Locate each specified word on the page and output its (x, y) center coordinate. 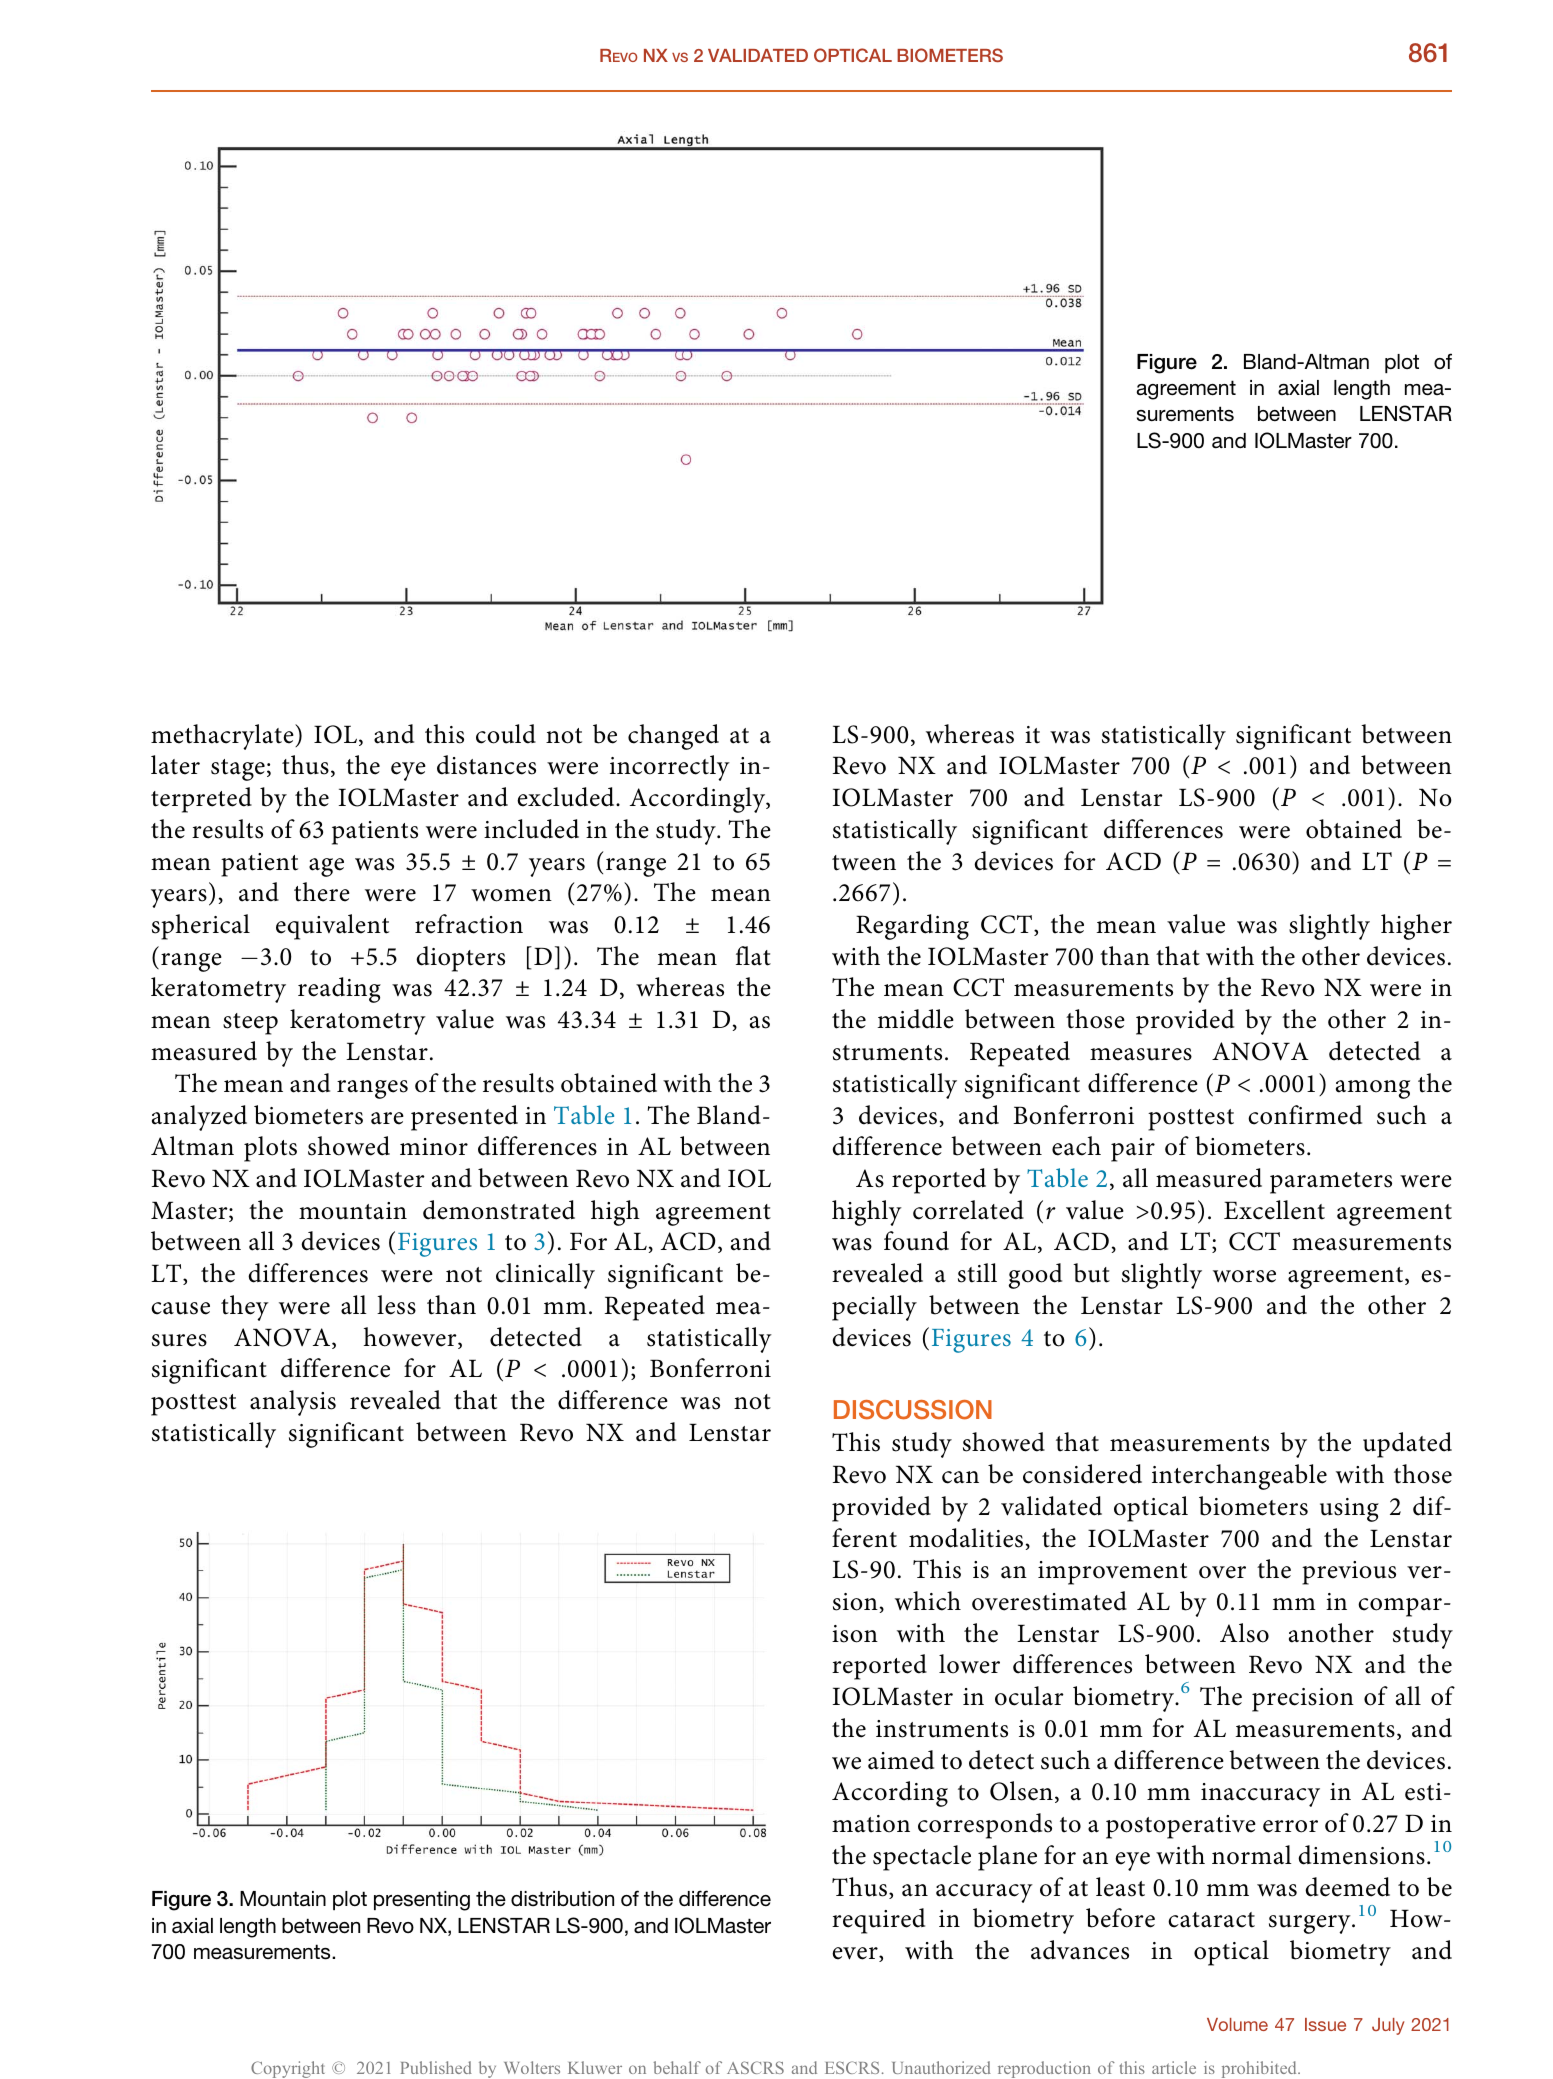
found (916, 1241)
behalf (677, 2067)
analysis (293, 1403)
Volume (1237, 2024)
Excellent (1274, 1210)
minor (434, 1147)
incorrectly (670, 768)
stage (238, 770)
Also (1244, 1633)
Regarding (912, 927)
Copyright (288, 2069)
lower (969, 1664)
